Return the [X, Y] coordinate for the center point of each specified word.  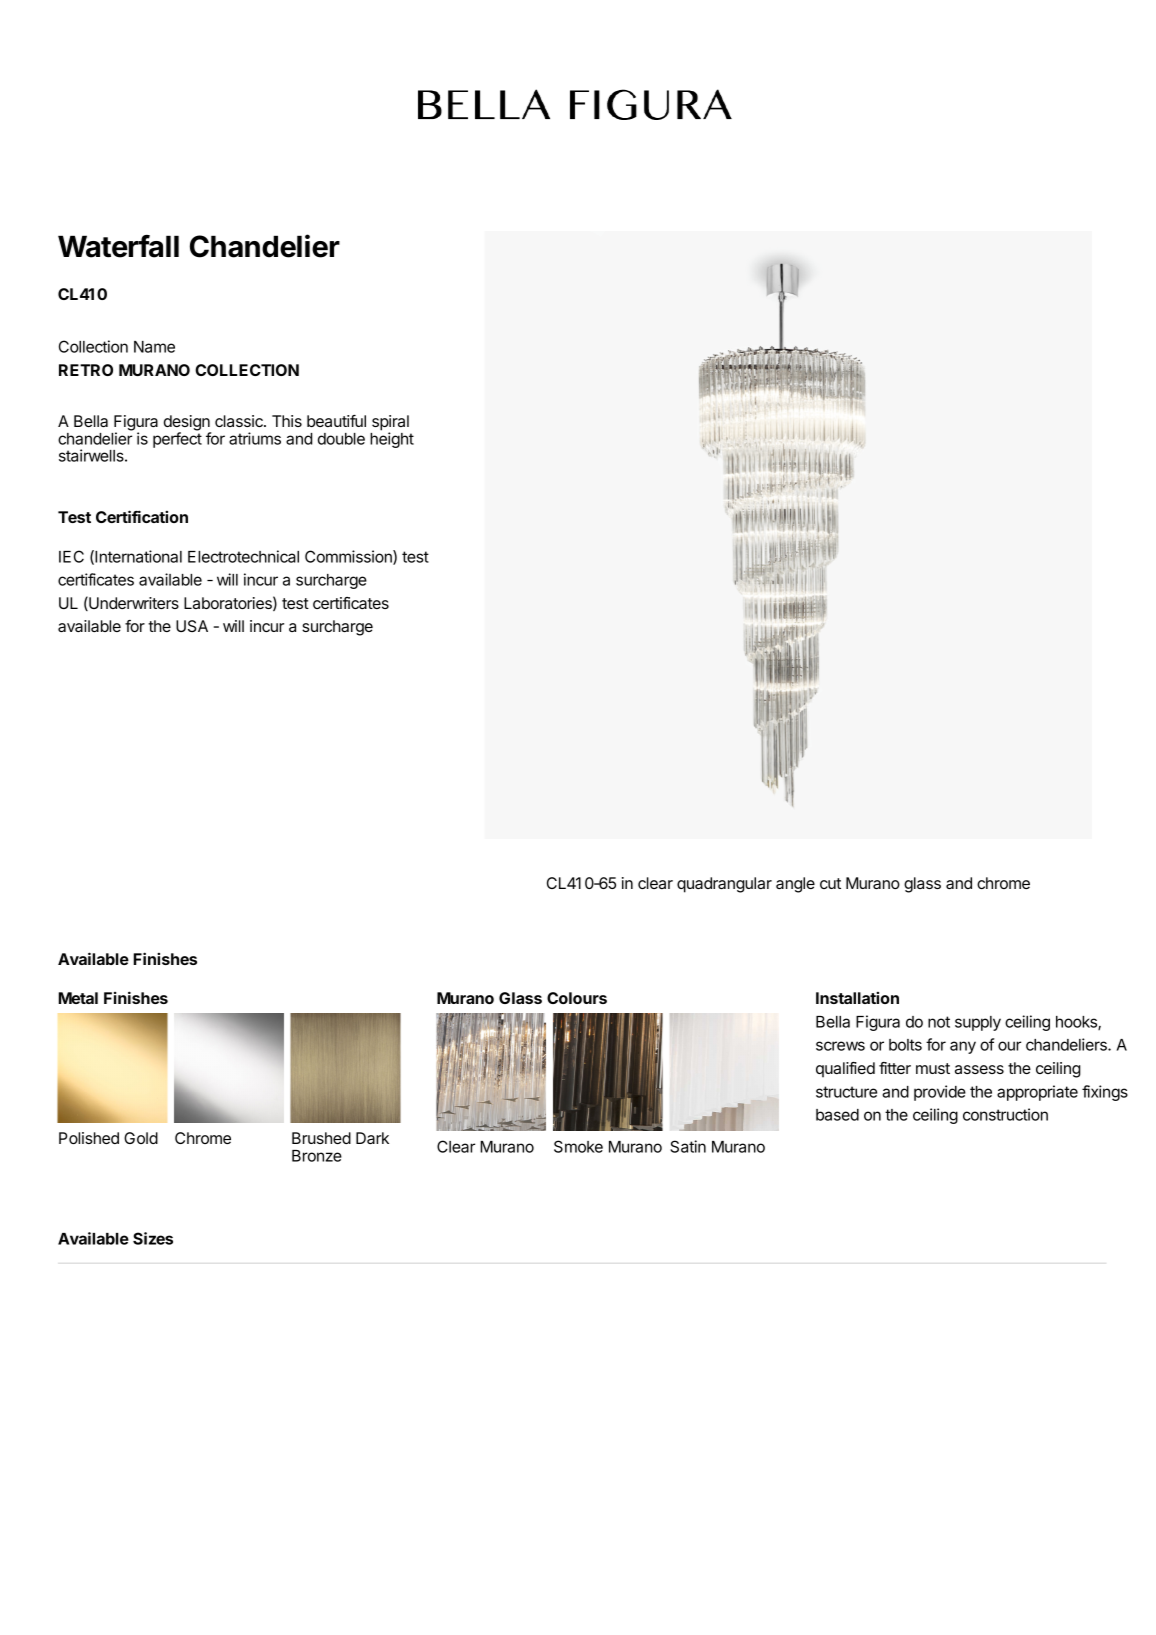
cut [830, 883]
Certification [142, 516]
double [341, 439]
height [392, 440]
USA [192, 626]
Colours [577, 998]
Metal [78, 998]
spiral [390, 424]
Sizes [153, 1238]
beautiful [336, 421]
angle [795, 885]
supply [978, 1023]
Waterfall [118, 246]
